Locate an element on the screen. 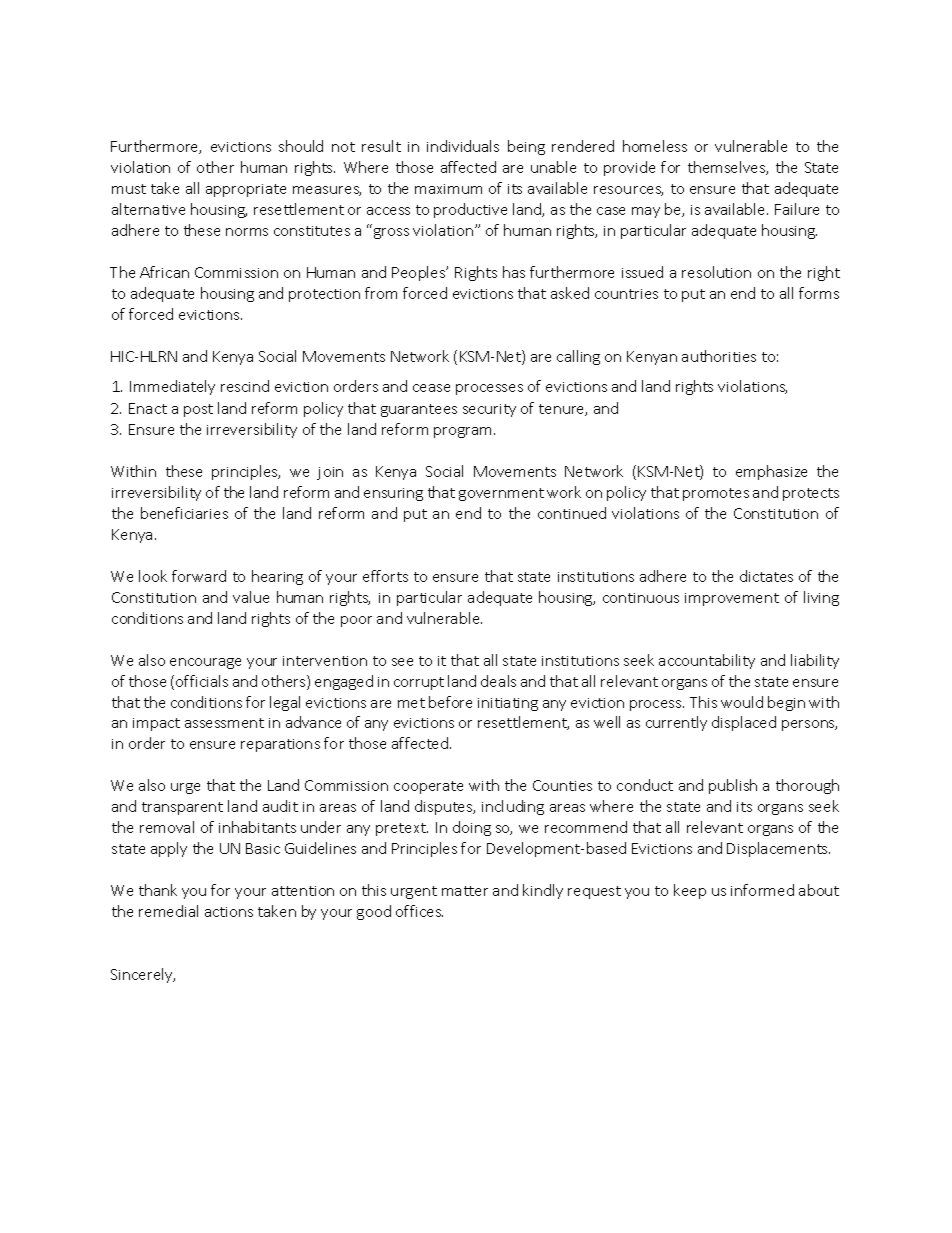 The width and height of the screenshot is (952, 1233). efforts is located at coordinates (385, 576).
